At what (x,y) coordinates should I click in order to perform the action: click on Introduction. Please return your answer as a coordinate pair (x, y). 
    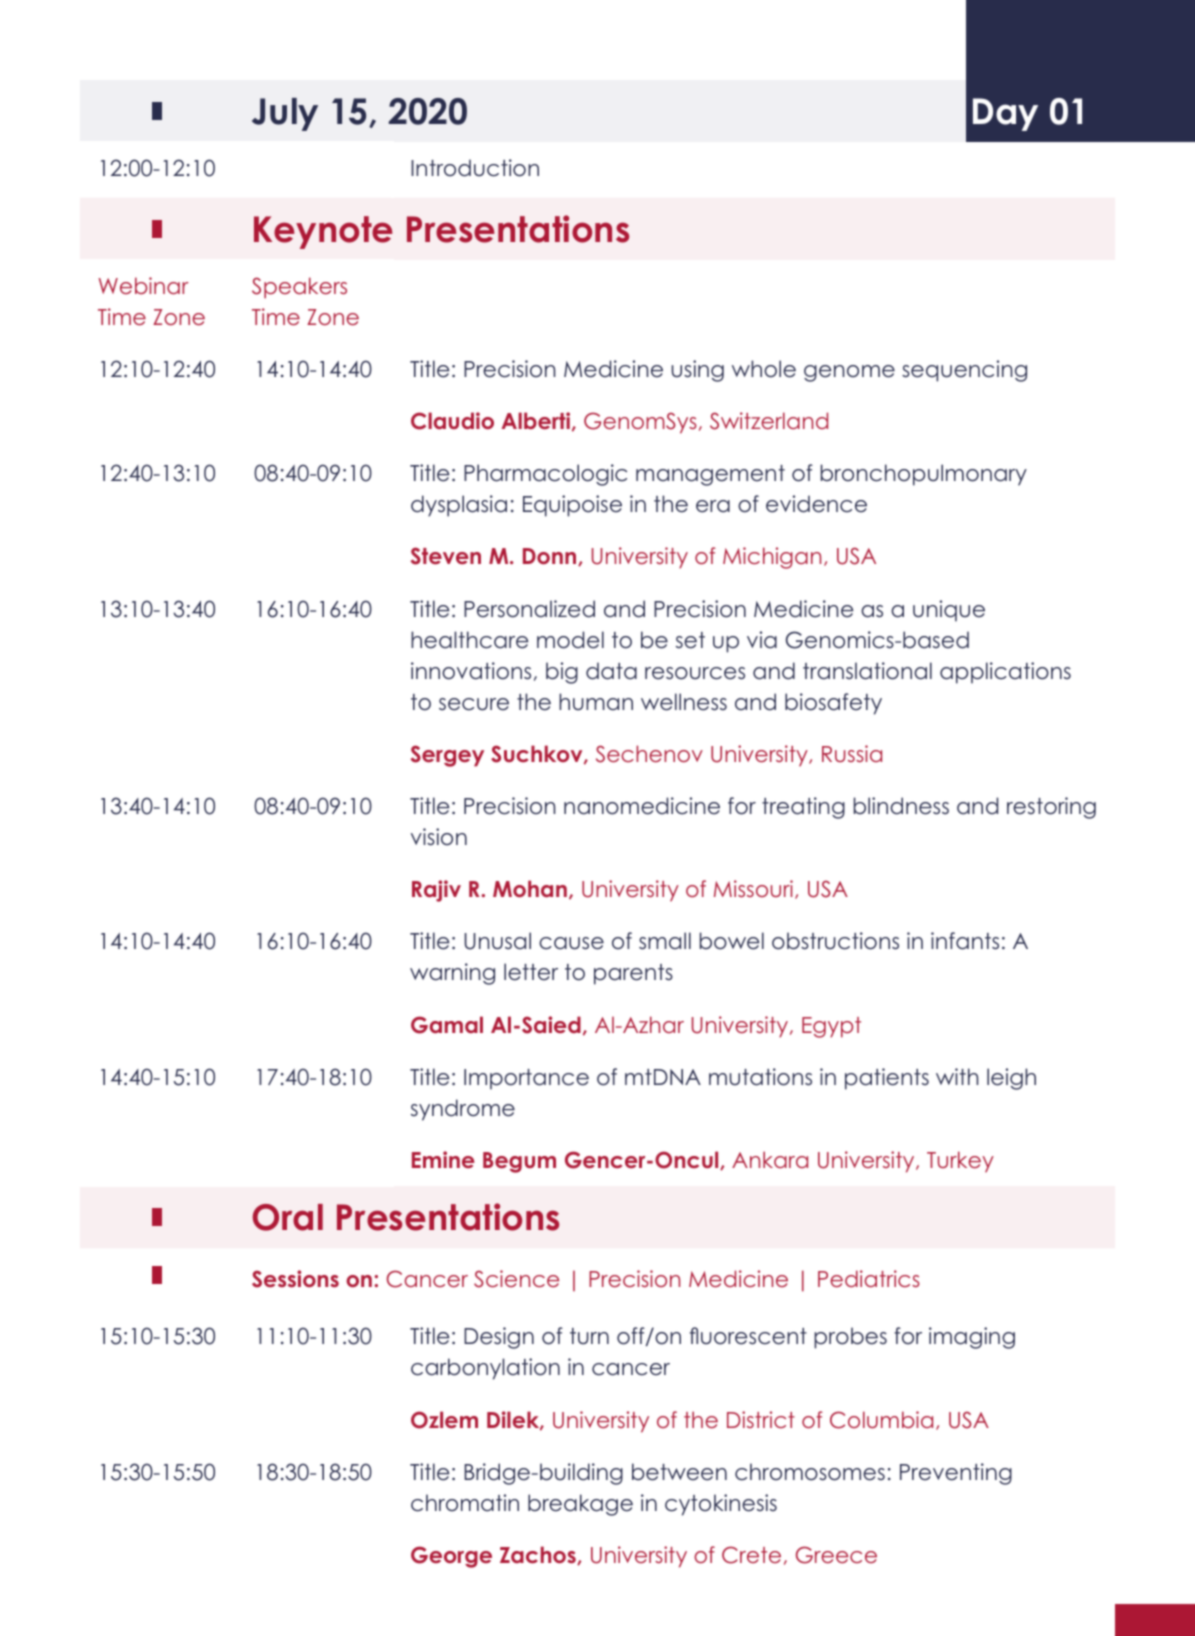
    Looking at the image, I should click on (475, 168).
